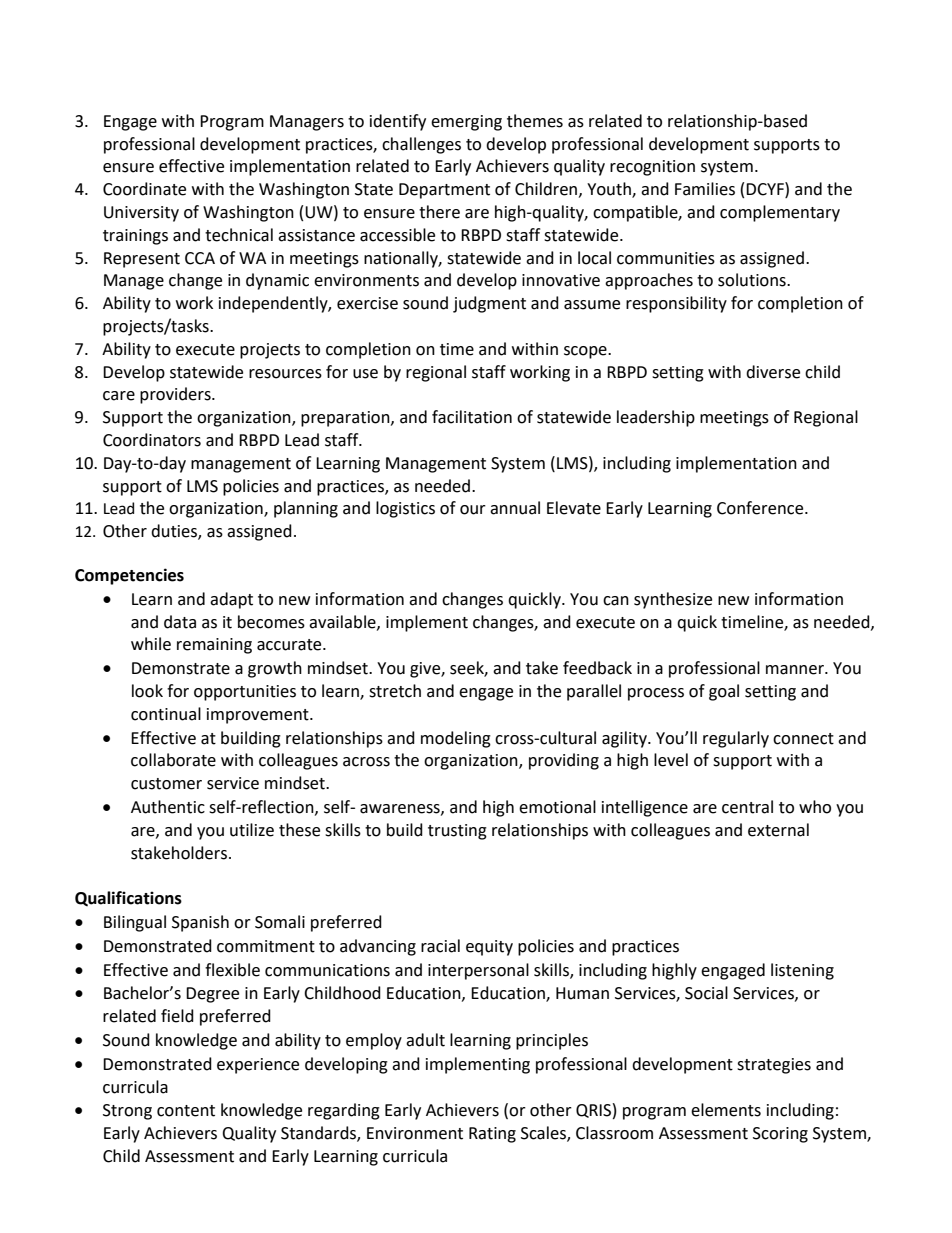 This page has height=1233, width=952. What do you see at coordinates (466, 123) in the page?
I see `emerging` at bounding box center [466, 123].
